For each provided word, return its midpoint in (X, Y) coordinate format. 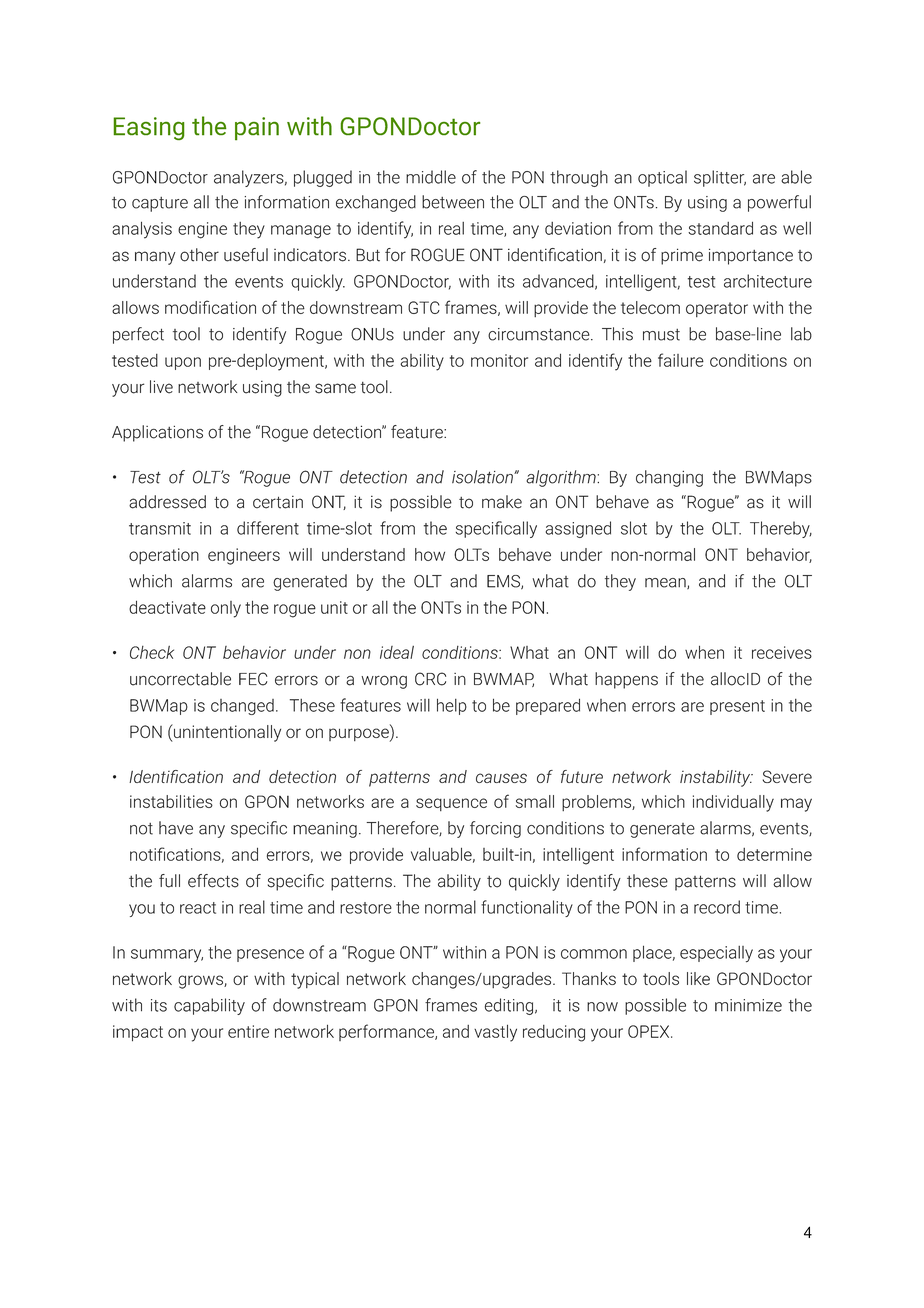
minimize (748, 1005)
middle (431, 177)
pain (257, 128)
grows (201, 982)
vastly (495, 1033)
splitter (720, 178)
